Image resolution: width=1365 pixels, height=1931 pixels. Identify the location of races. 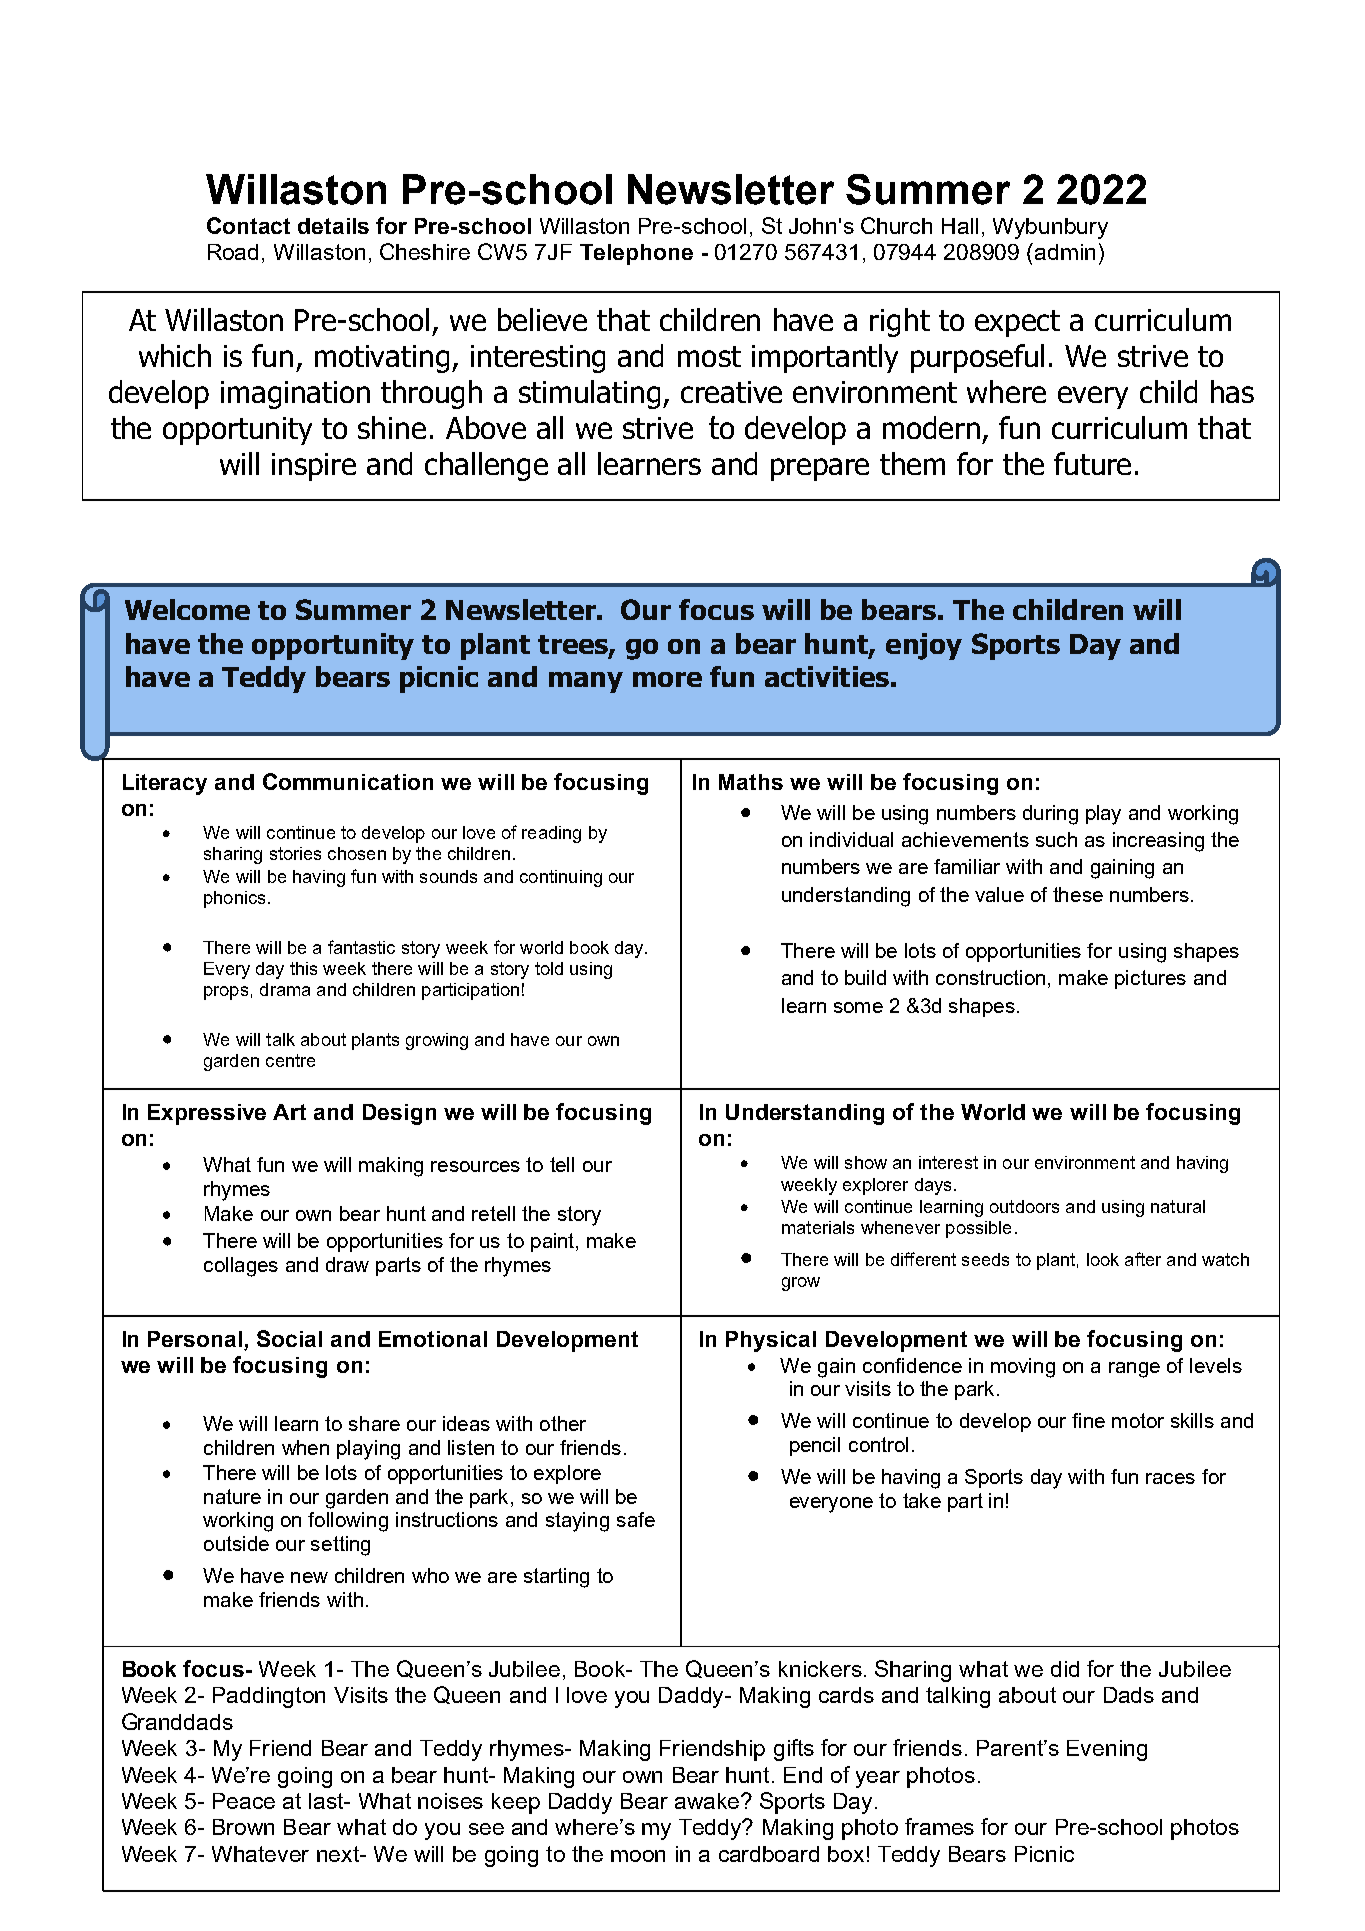
(1170, 1478).
